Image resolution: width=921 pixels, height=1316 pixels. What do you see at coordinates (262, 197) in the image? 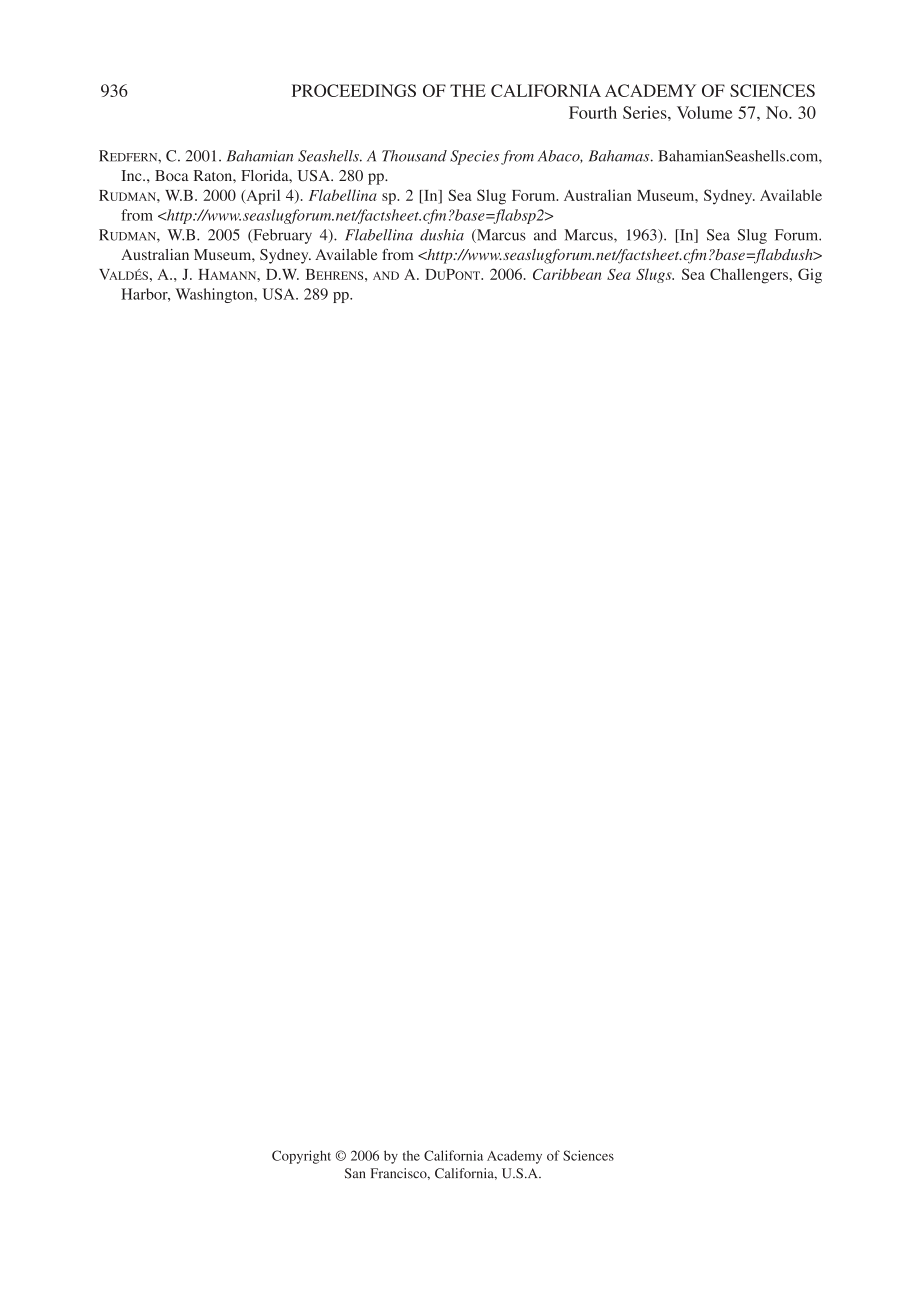
I see `April` at bounding box center [262, 197].
